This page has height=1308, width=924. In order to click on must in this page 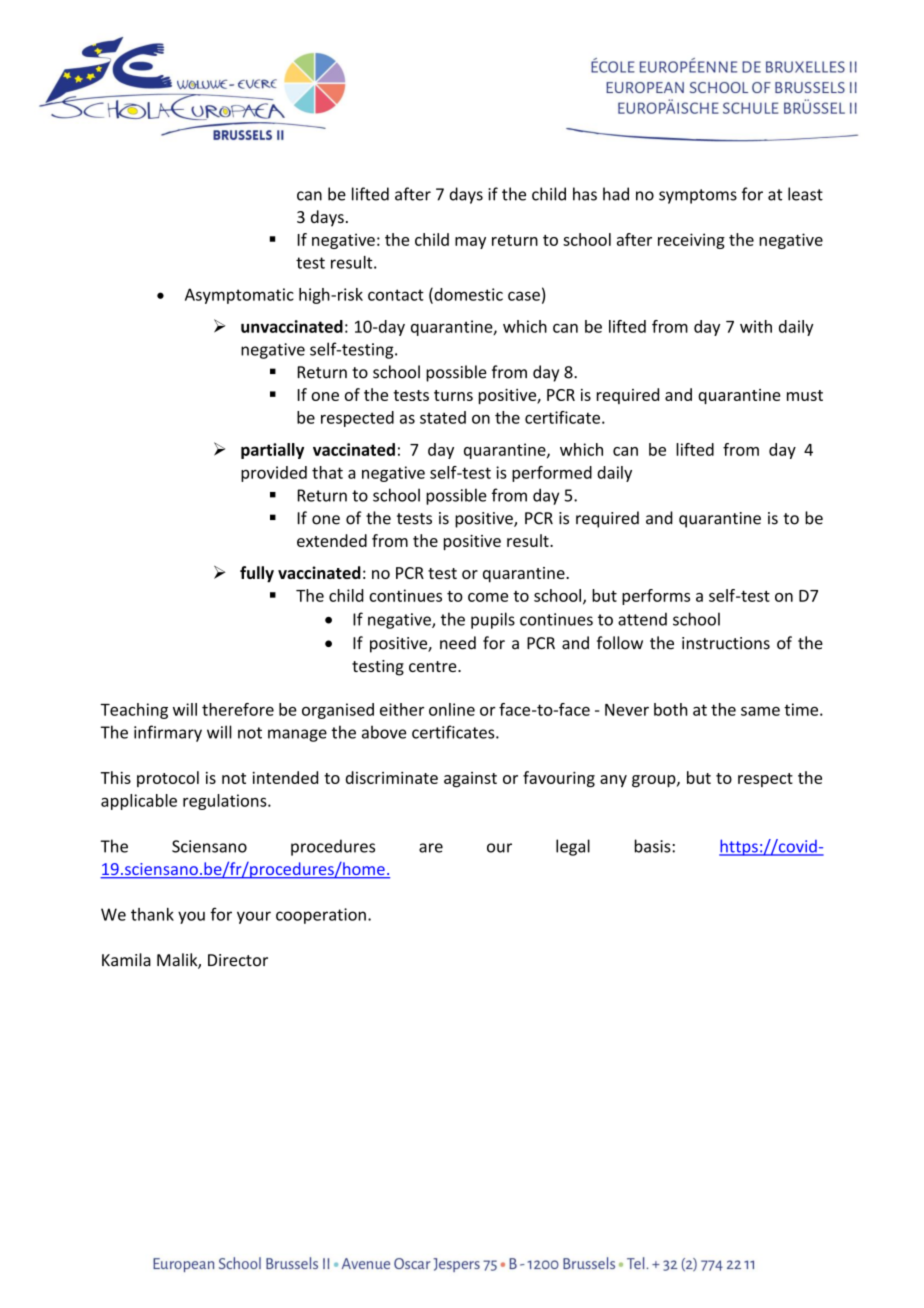, I will do `click(805, 395)`.
